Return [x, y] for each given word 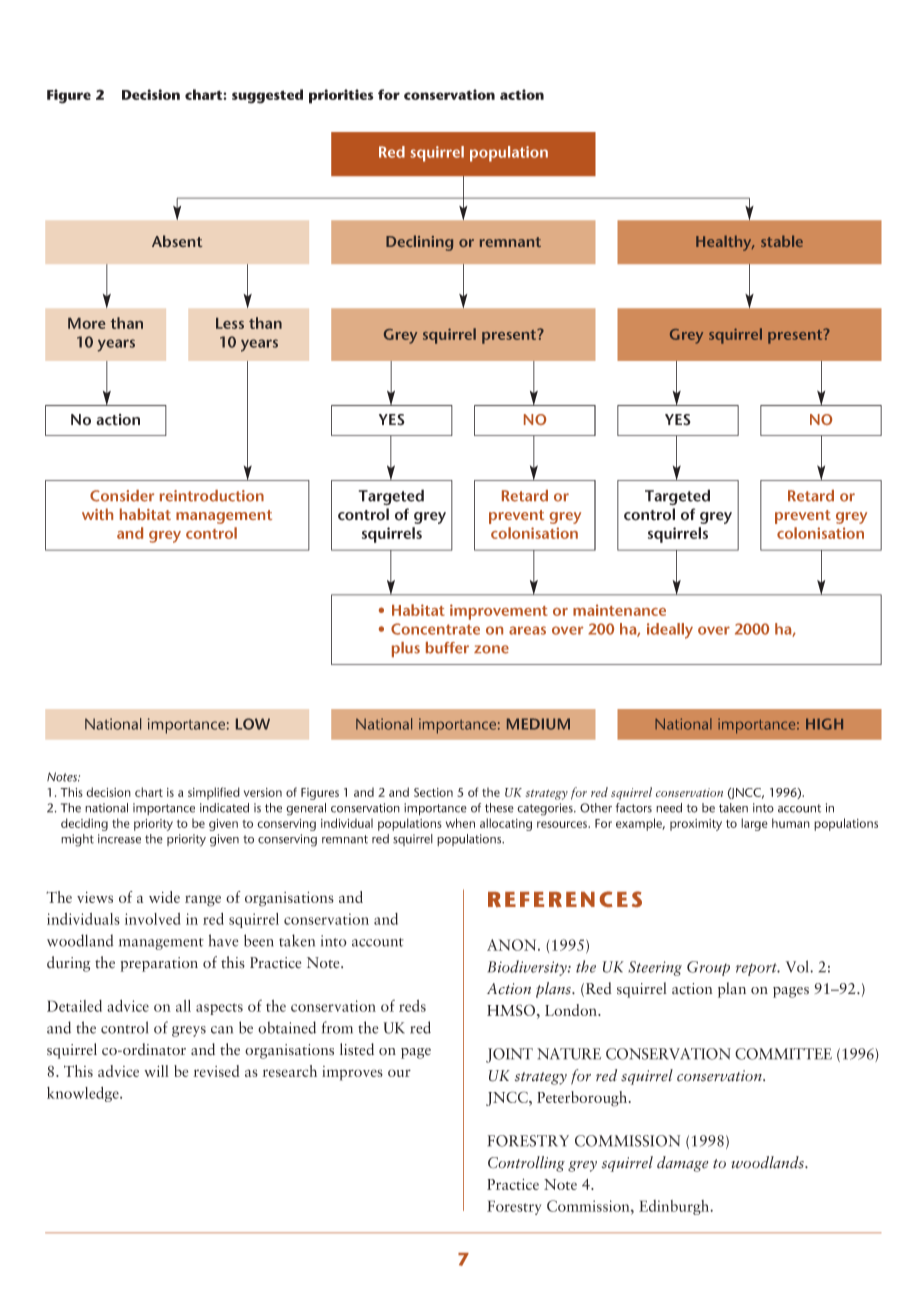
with [97, 514]
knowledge [84, 1094]
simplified [214, 793]
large [754, 824]
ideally [670, 631]
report [758, 969]
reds [412, 1006]
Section [433, 792]
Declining [419, 243]
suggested [267, 96]
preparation [159, 964]
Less [230, 323]
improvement [499, 612]
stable [782, 241]
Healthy [725, 243]
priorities [341, 96]
